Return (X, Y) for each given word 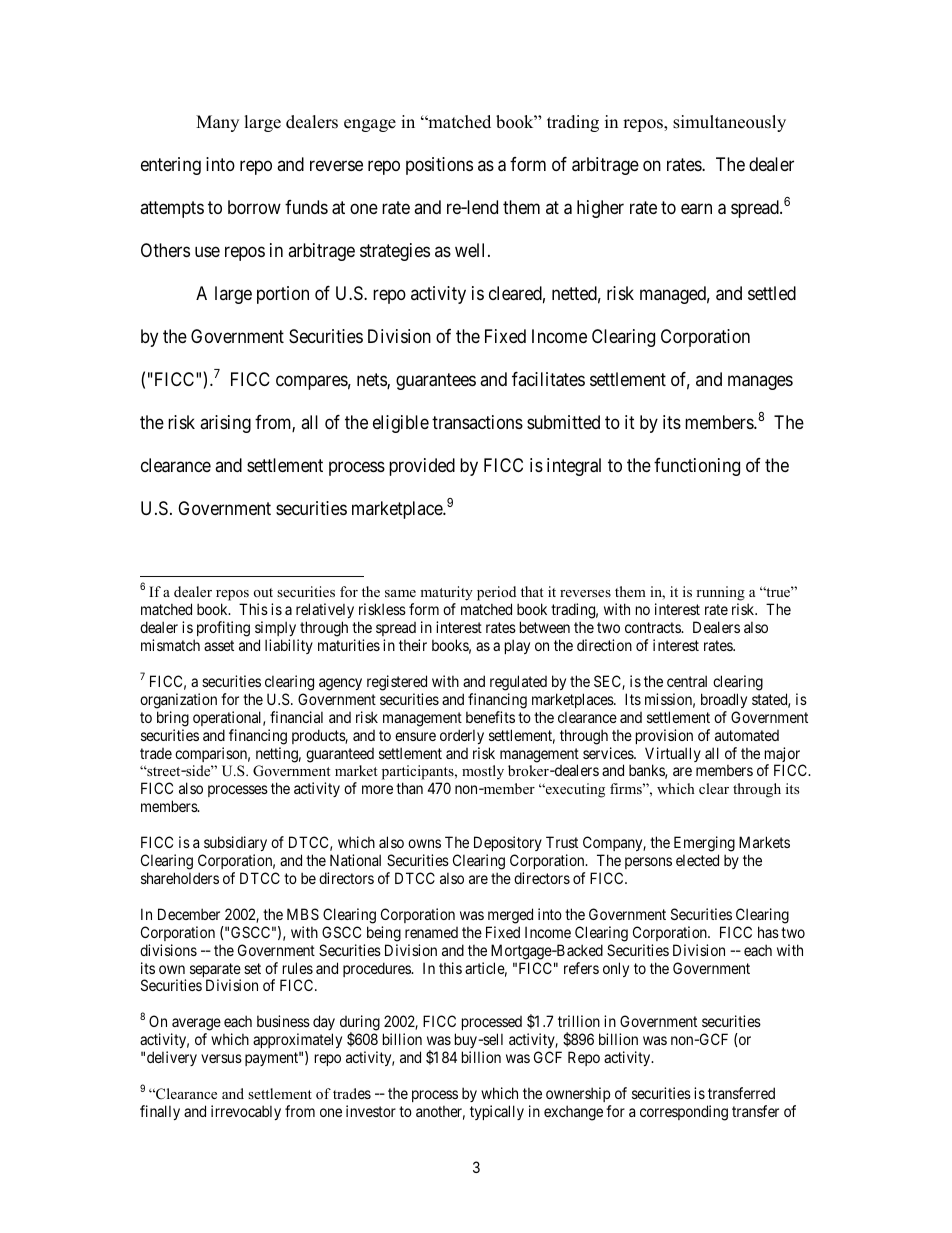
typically (497, 1112)
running (720, 595)
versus (221, 1058)
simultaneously (729, 123)
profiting (222, 630)
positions (439, 166)
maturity (446, 595)
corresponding (684, 1113)
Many (217, 123)
